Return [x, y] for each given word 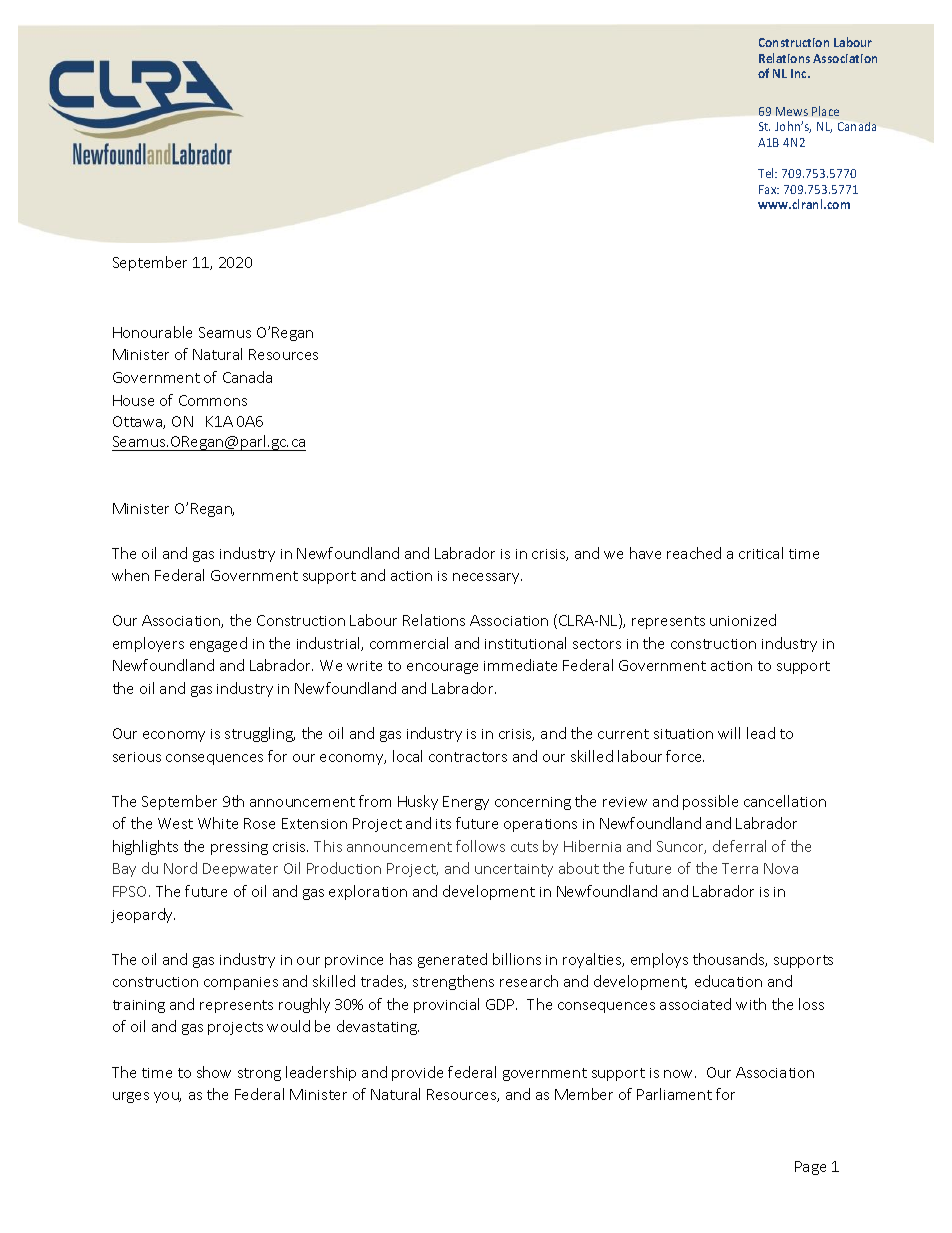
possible [710, 802]
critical [761, 553]
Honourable [152, 332]
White [218, 823]
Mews [792, 111]
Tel [767, 173]
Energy [466, 803]
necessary [487, 578]
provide [417, 1073]
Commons [213, 400]
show [214, 1072]
